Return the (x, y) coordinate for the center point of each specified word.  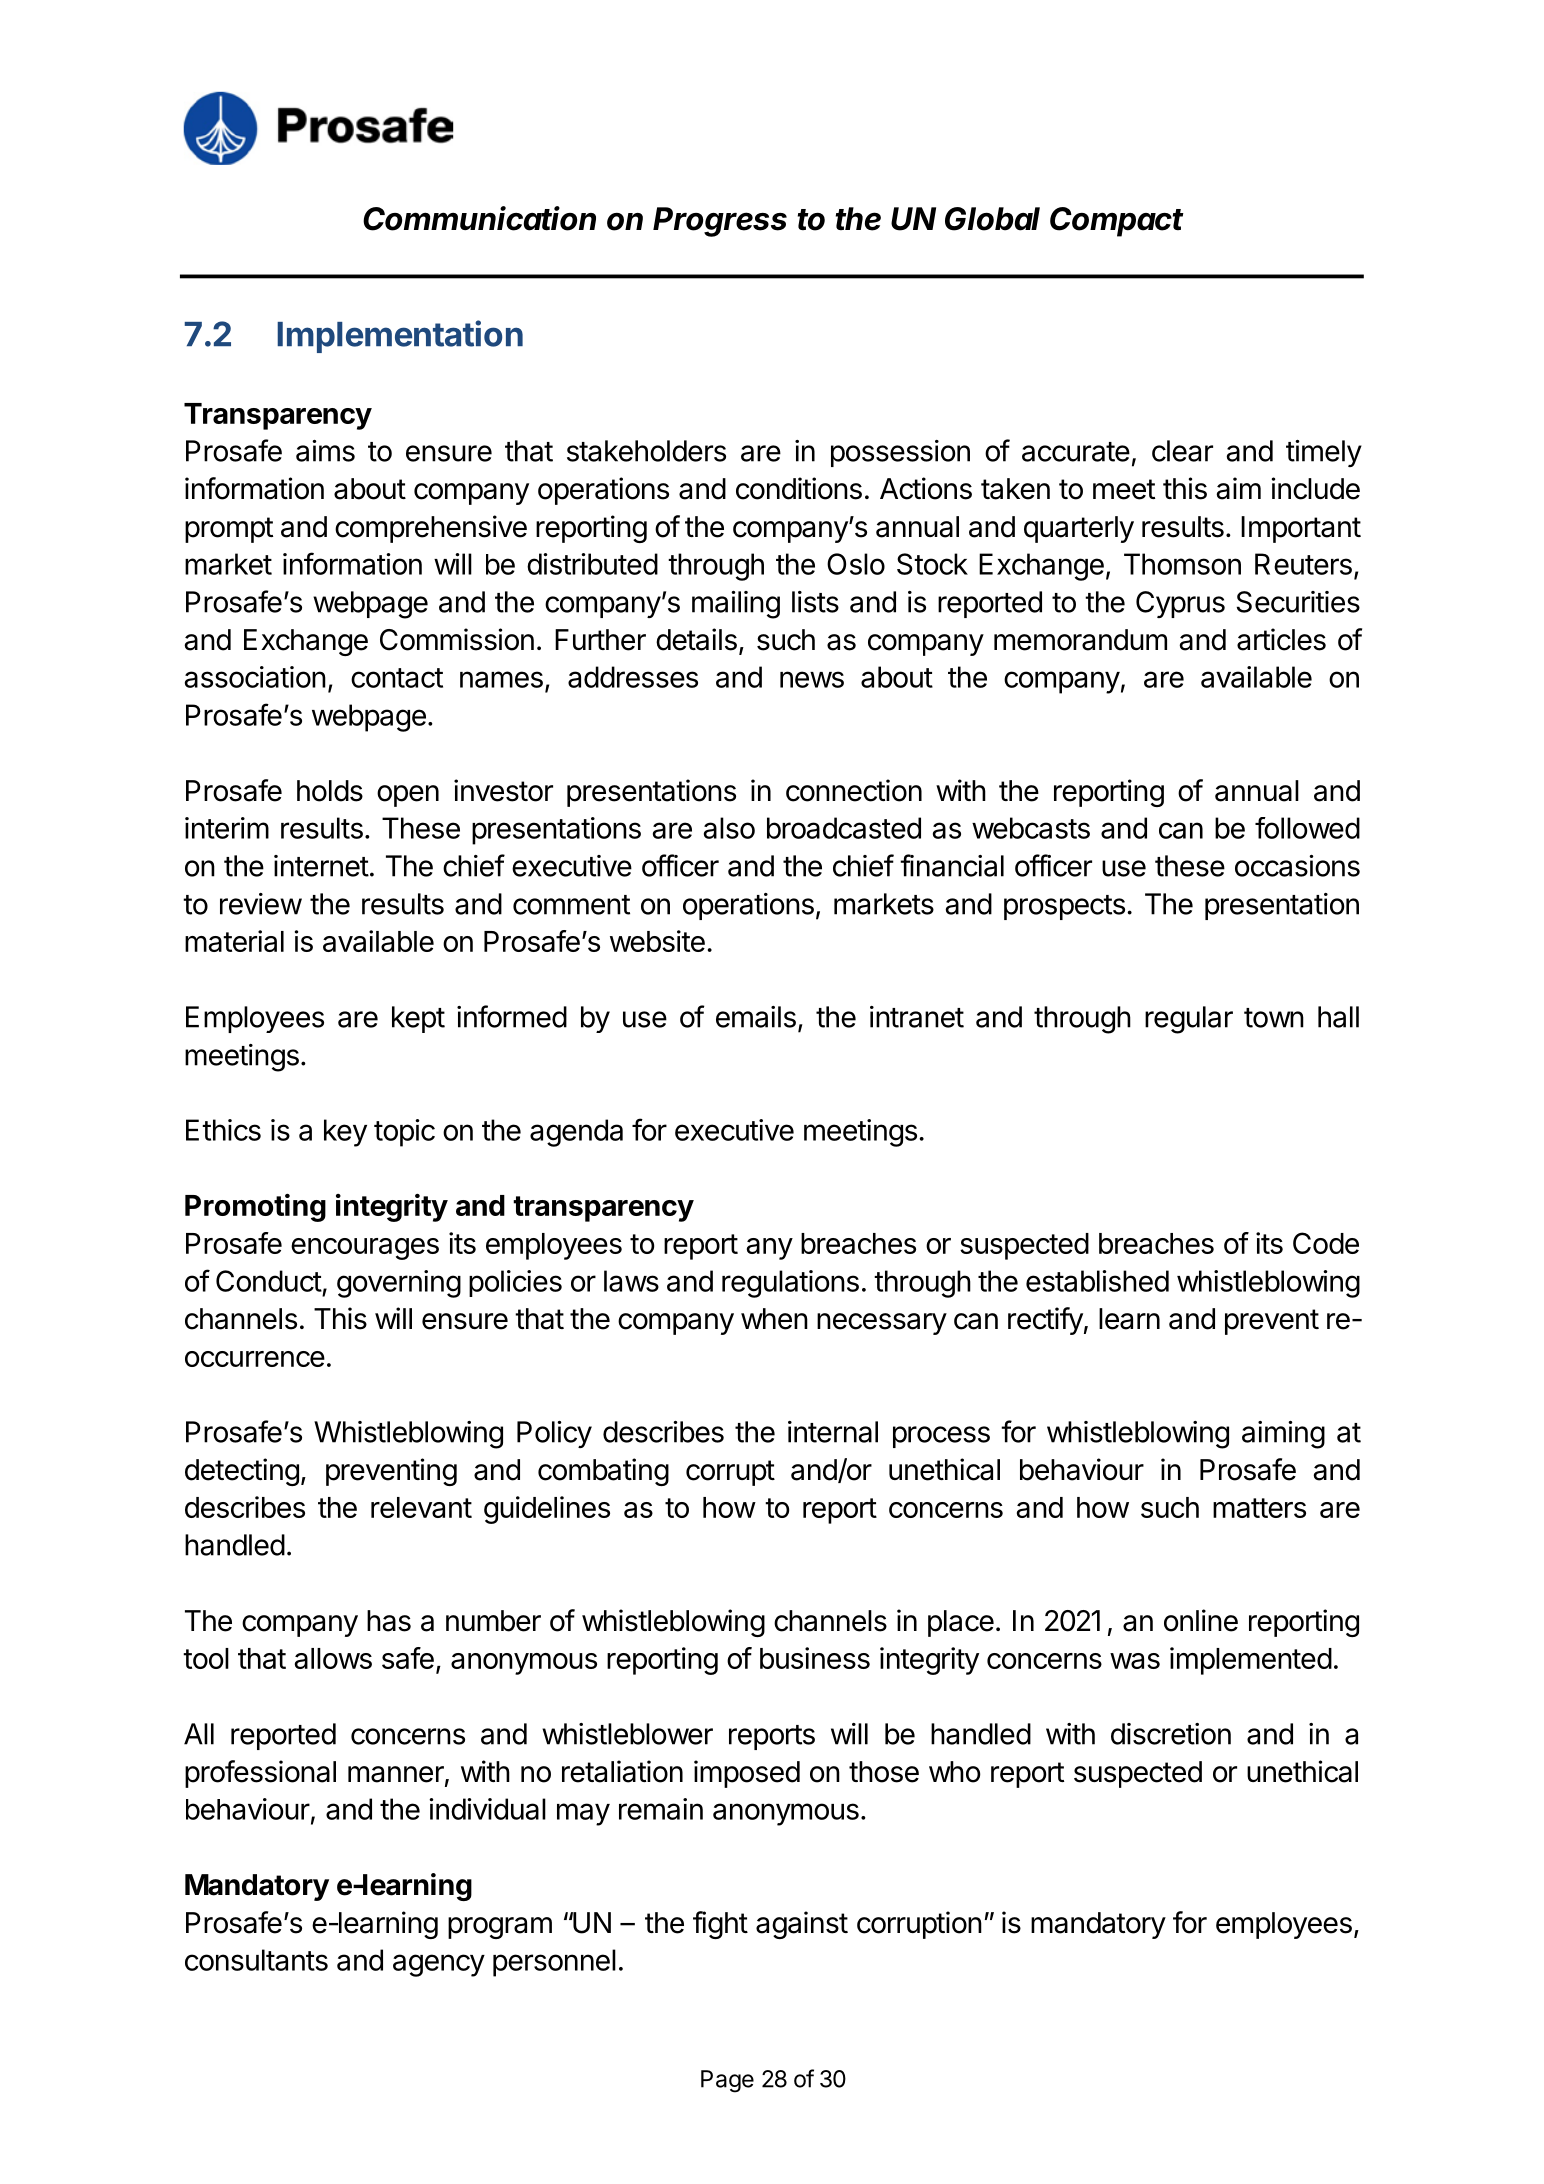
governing (399, 1284)
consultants (256, 1960)
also (729, 828)
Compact (1117, 222)
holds (330, 791)
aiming (1283, 1435)
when (774, 1319)
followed (1307, 828)
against (802, 1925)
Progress (720, 222)
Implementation (400, 336)
